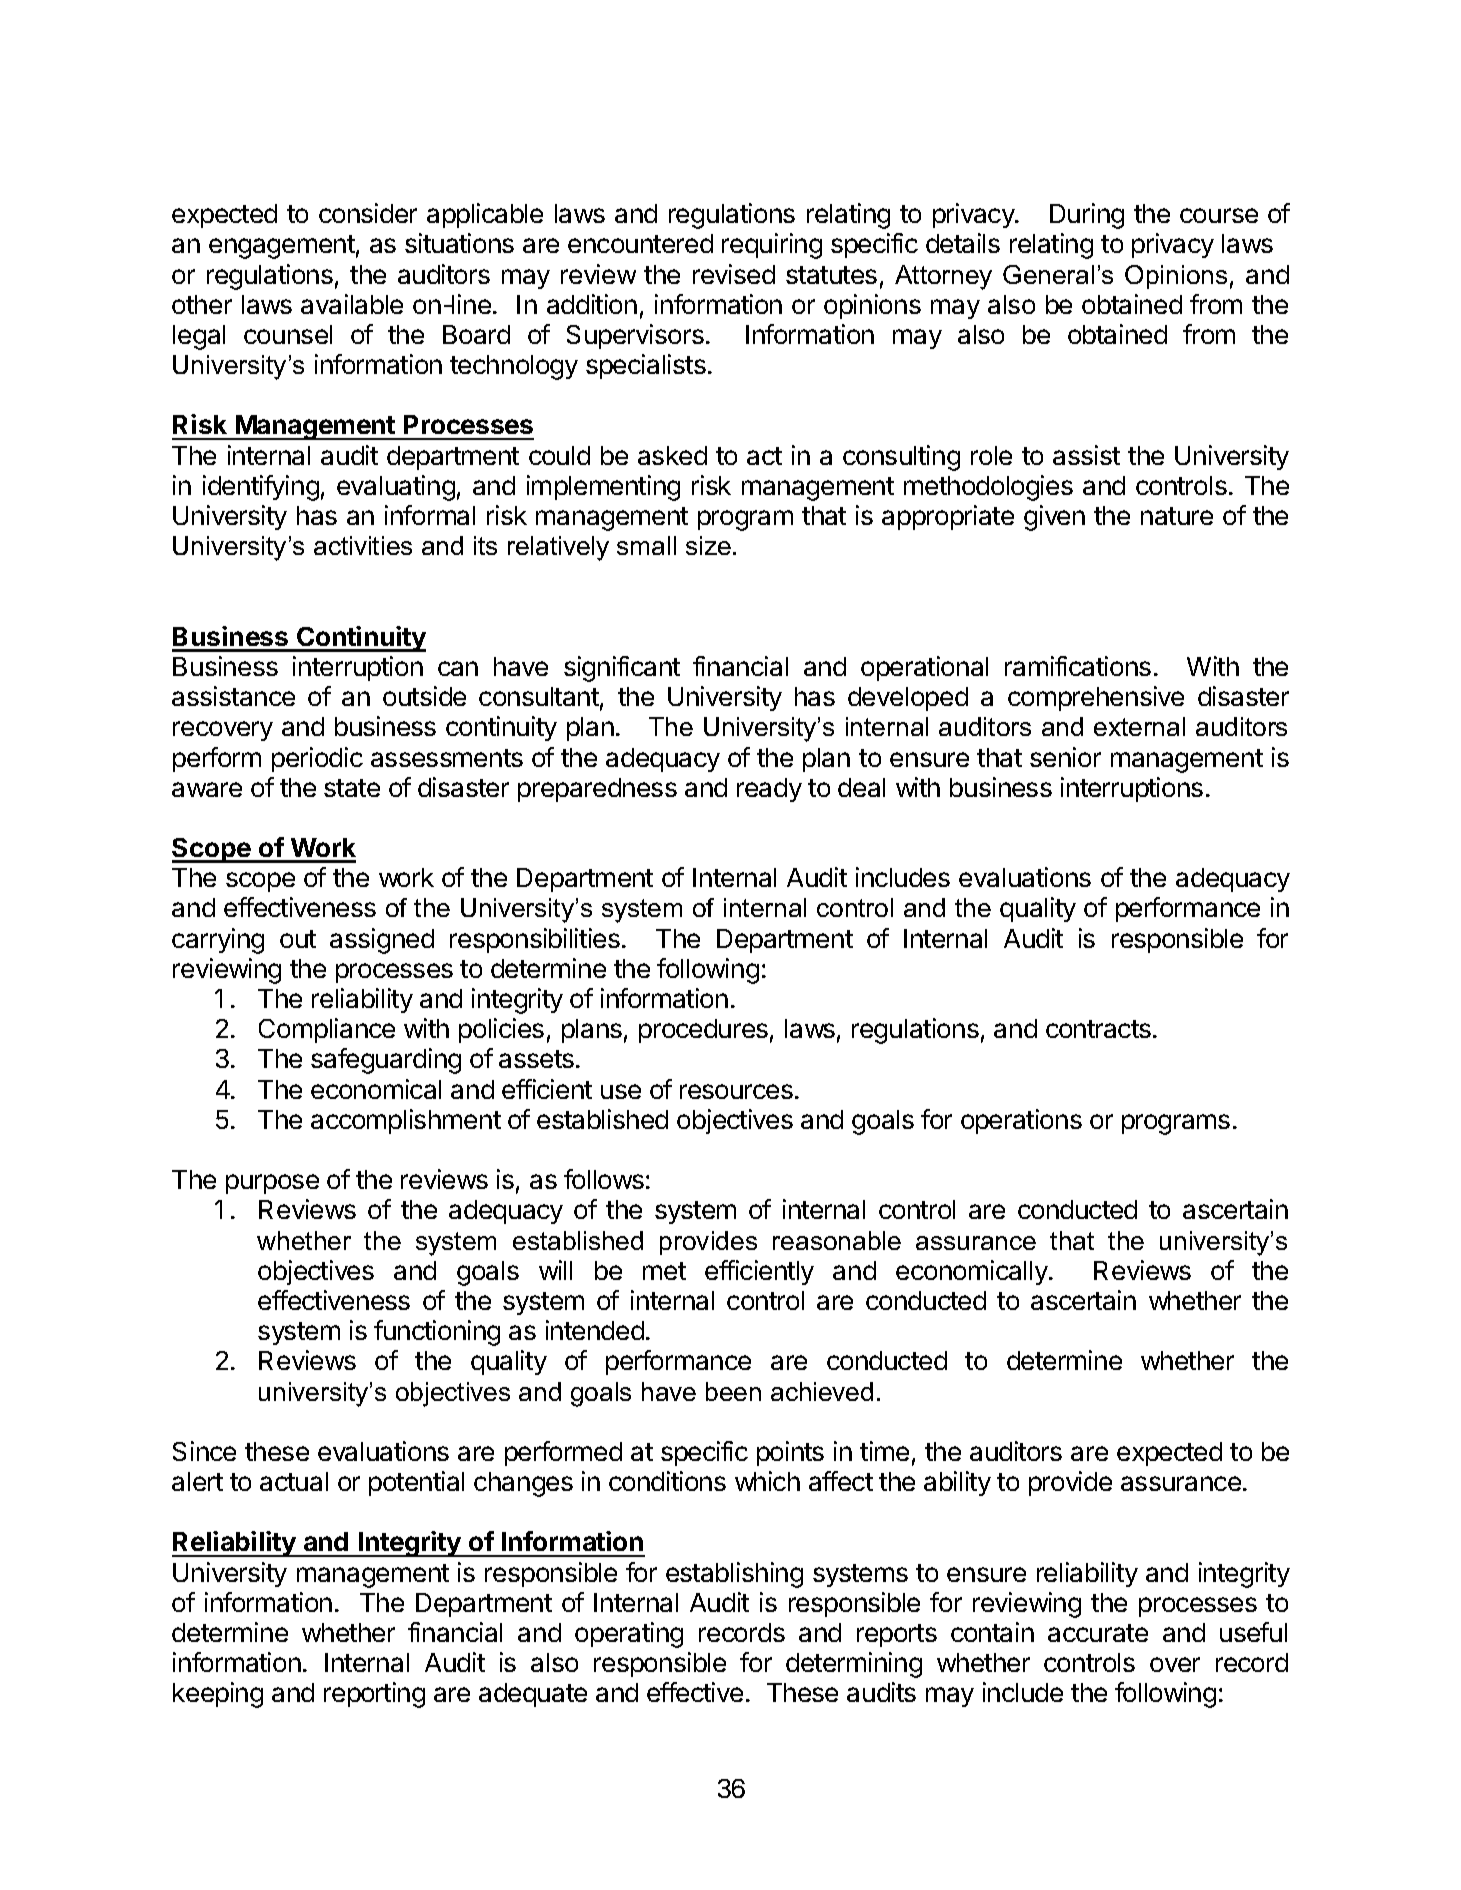 The width and height of the page is (1461, 1890). I want to click on operating, so click(629, 1635).
